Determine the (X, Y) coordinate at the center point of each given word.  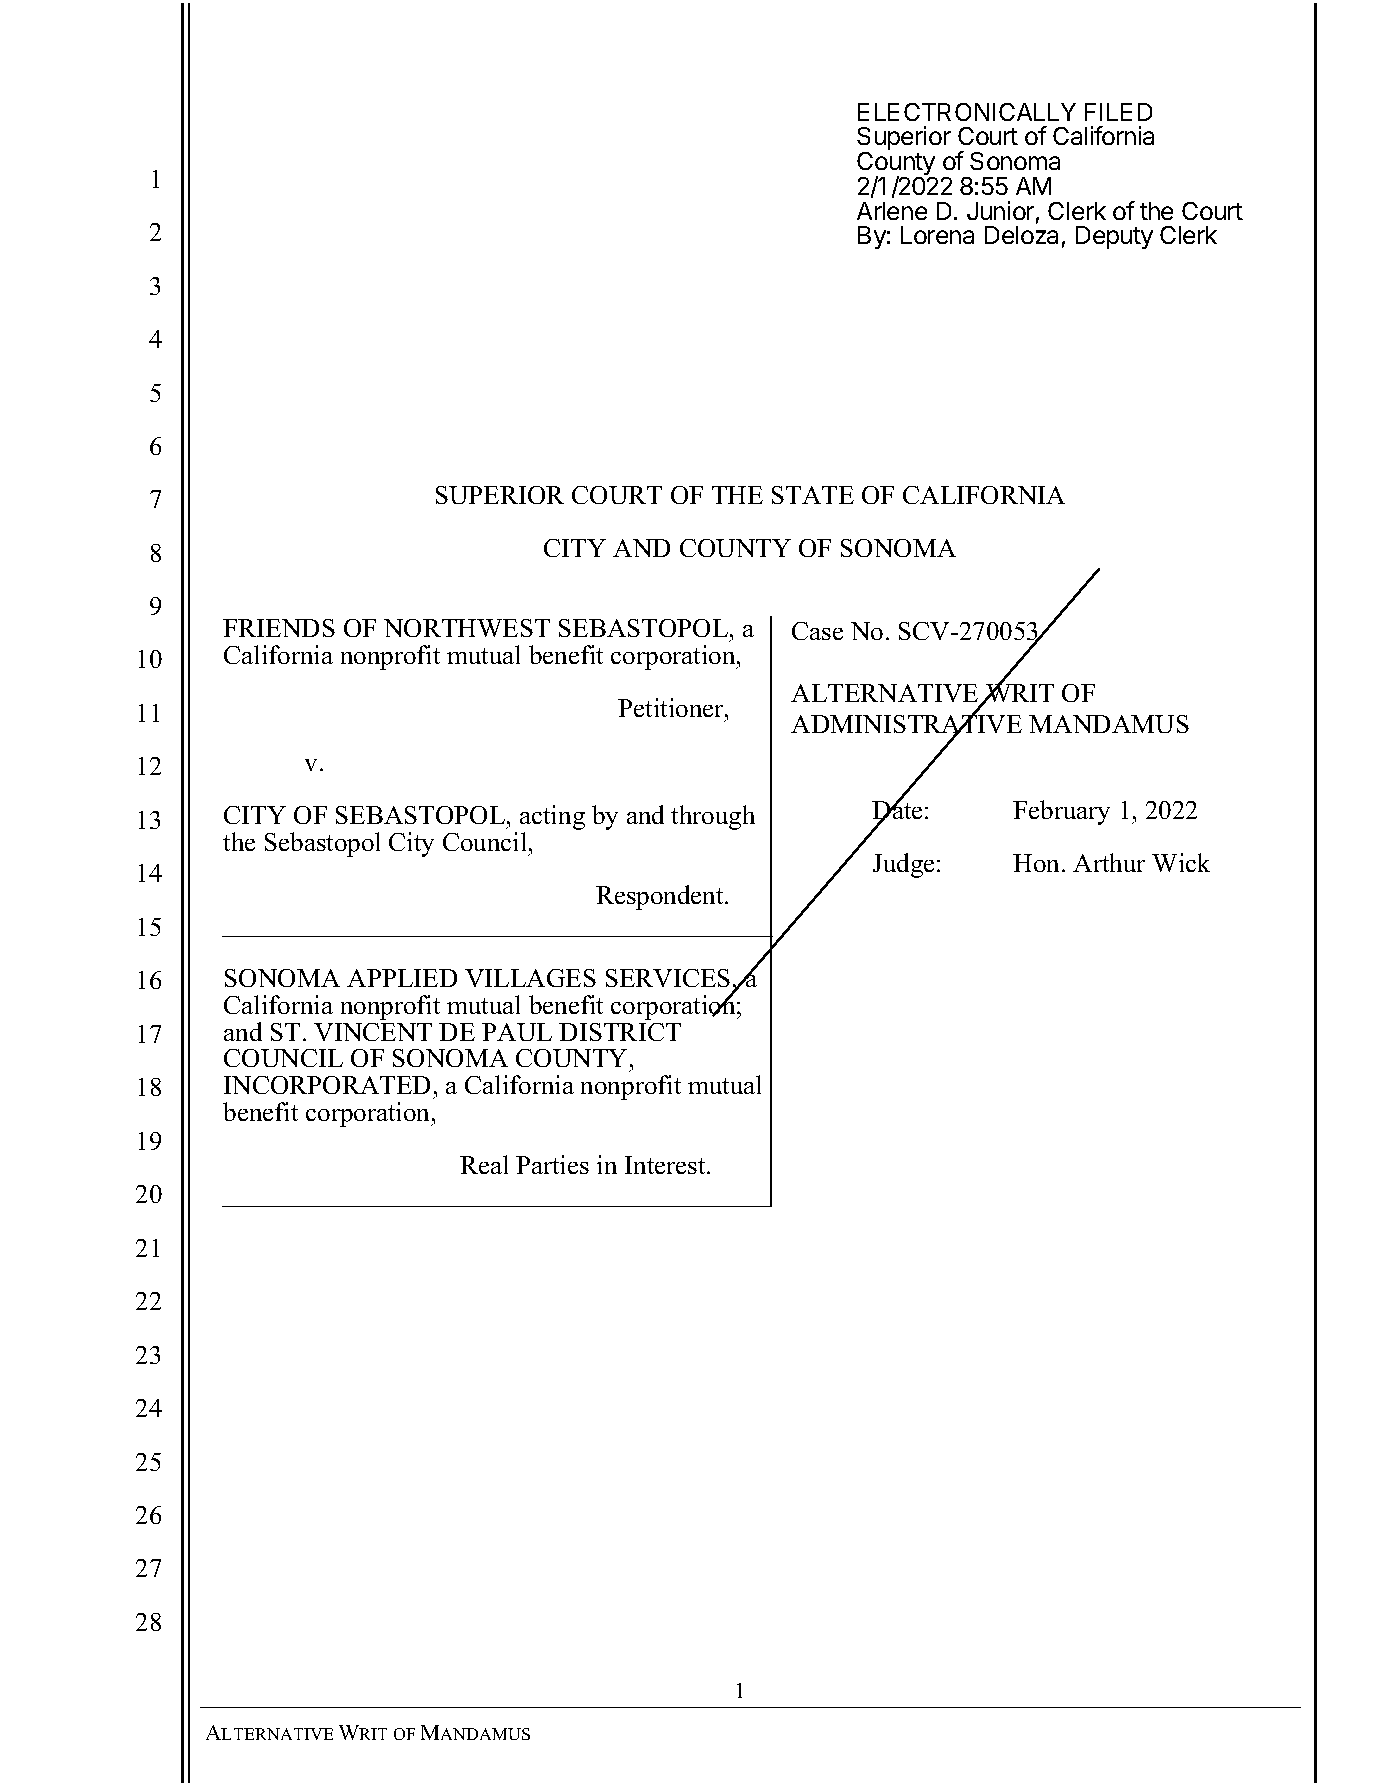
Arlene (892, 211)
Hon (1038, 863)
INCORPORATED (327, 1085)
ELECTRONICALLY (967, 112)
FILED (1118, 112)
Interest (666, 1165)
